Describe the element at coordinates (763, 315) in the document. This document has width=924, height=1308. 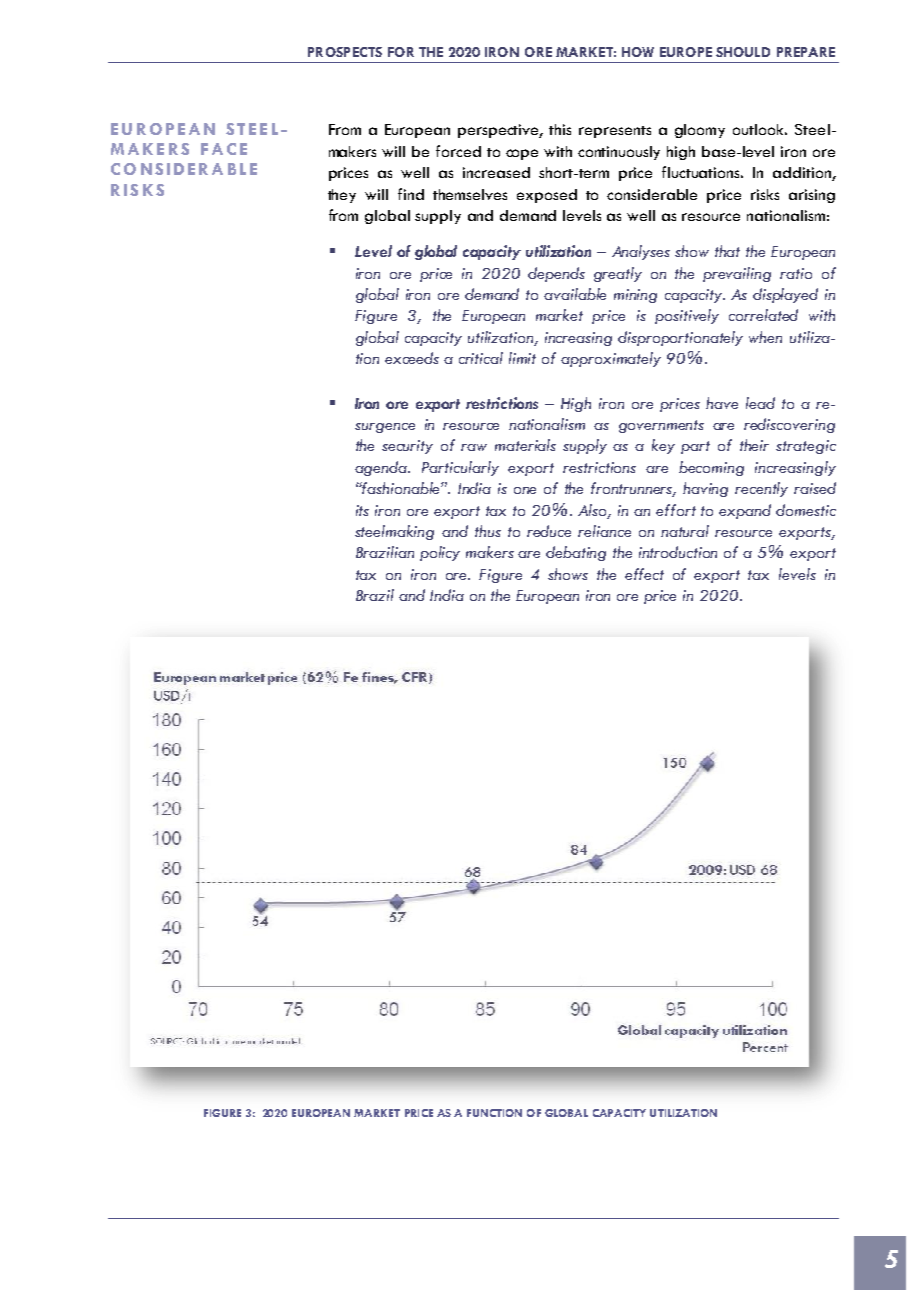
I see `correlated` at that location.
